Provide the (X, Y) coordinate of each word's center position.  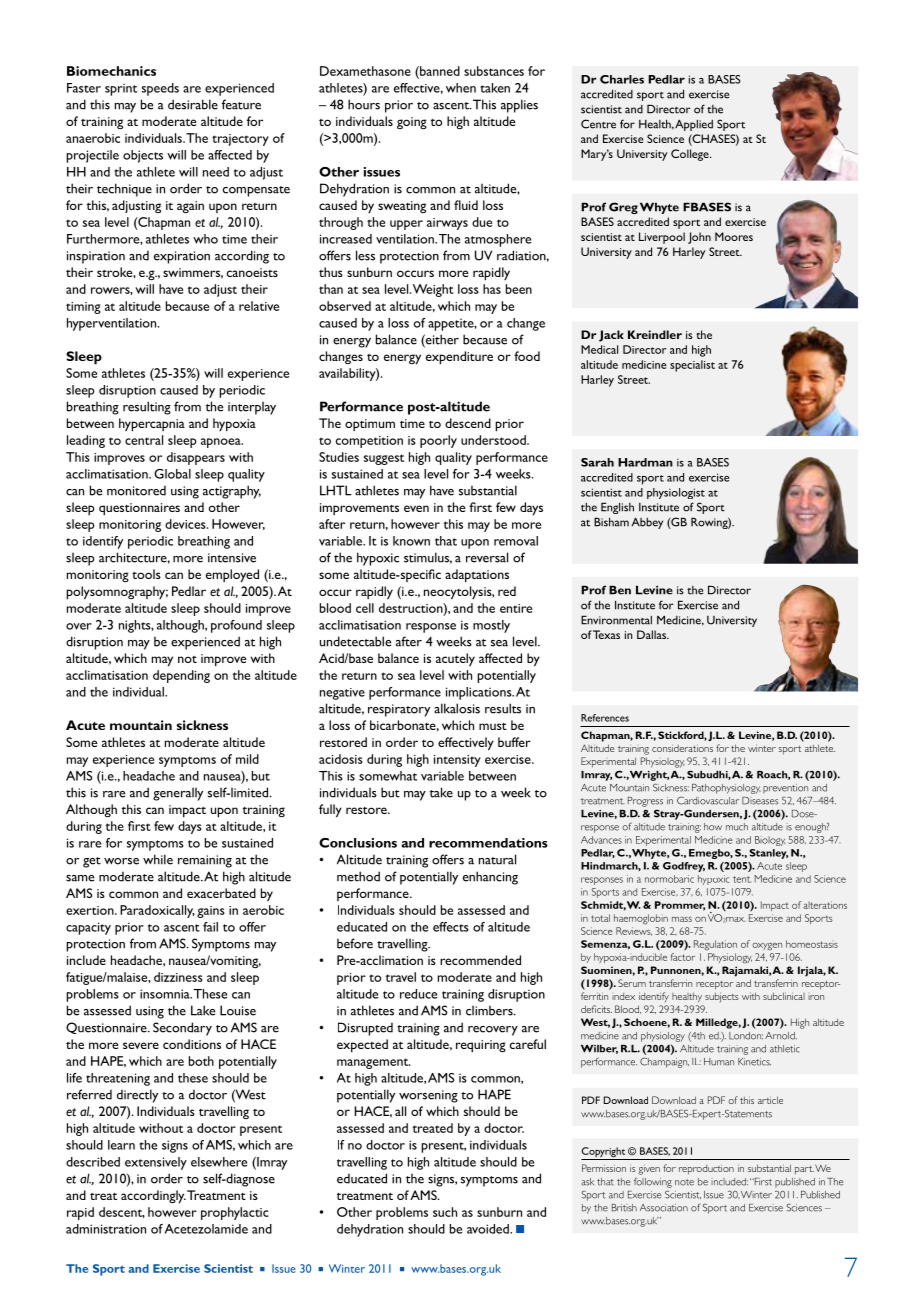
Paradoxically (157, 911)
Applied (694, 125)
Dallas (652, 634)
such (445, 1212)
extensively (156, 1163)
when (461, 88)
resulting (147, 408)
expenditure (459, 358)
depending (181, 676)
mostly (491, 626)
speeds (160, 89)
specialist (692, 366)
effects (451, 927)
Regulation (715, 945)
